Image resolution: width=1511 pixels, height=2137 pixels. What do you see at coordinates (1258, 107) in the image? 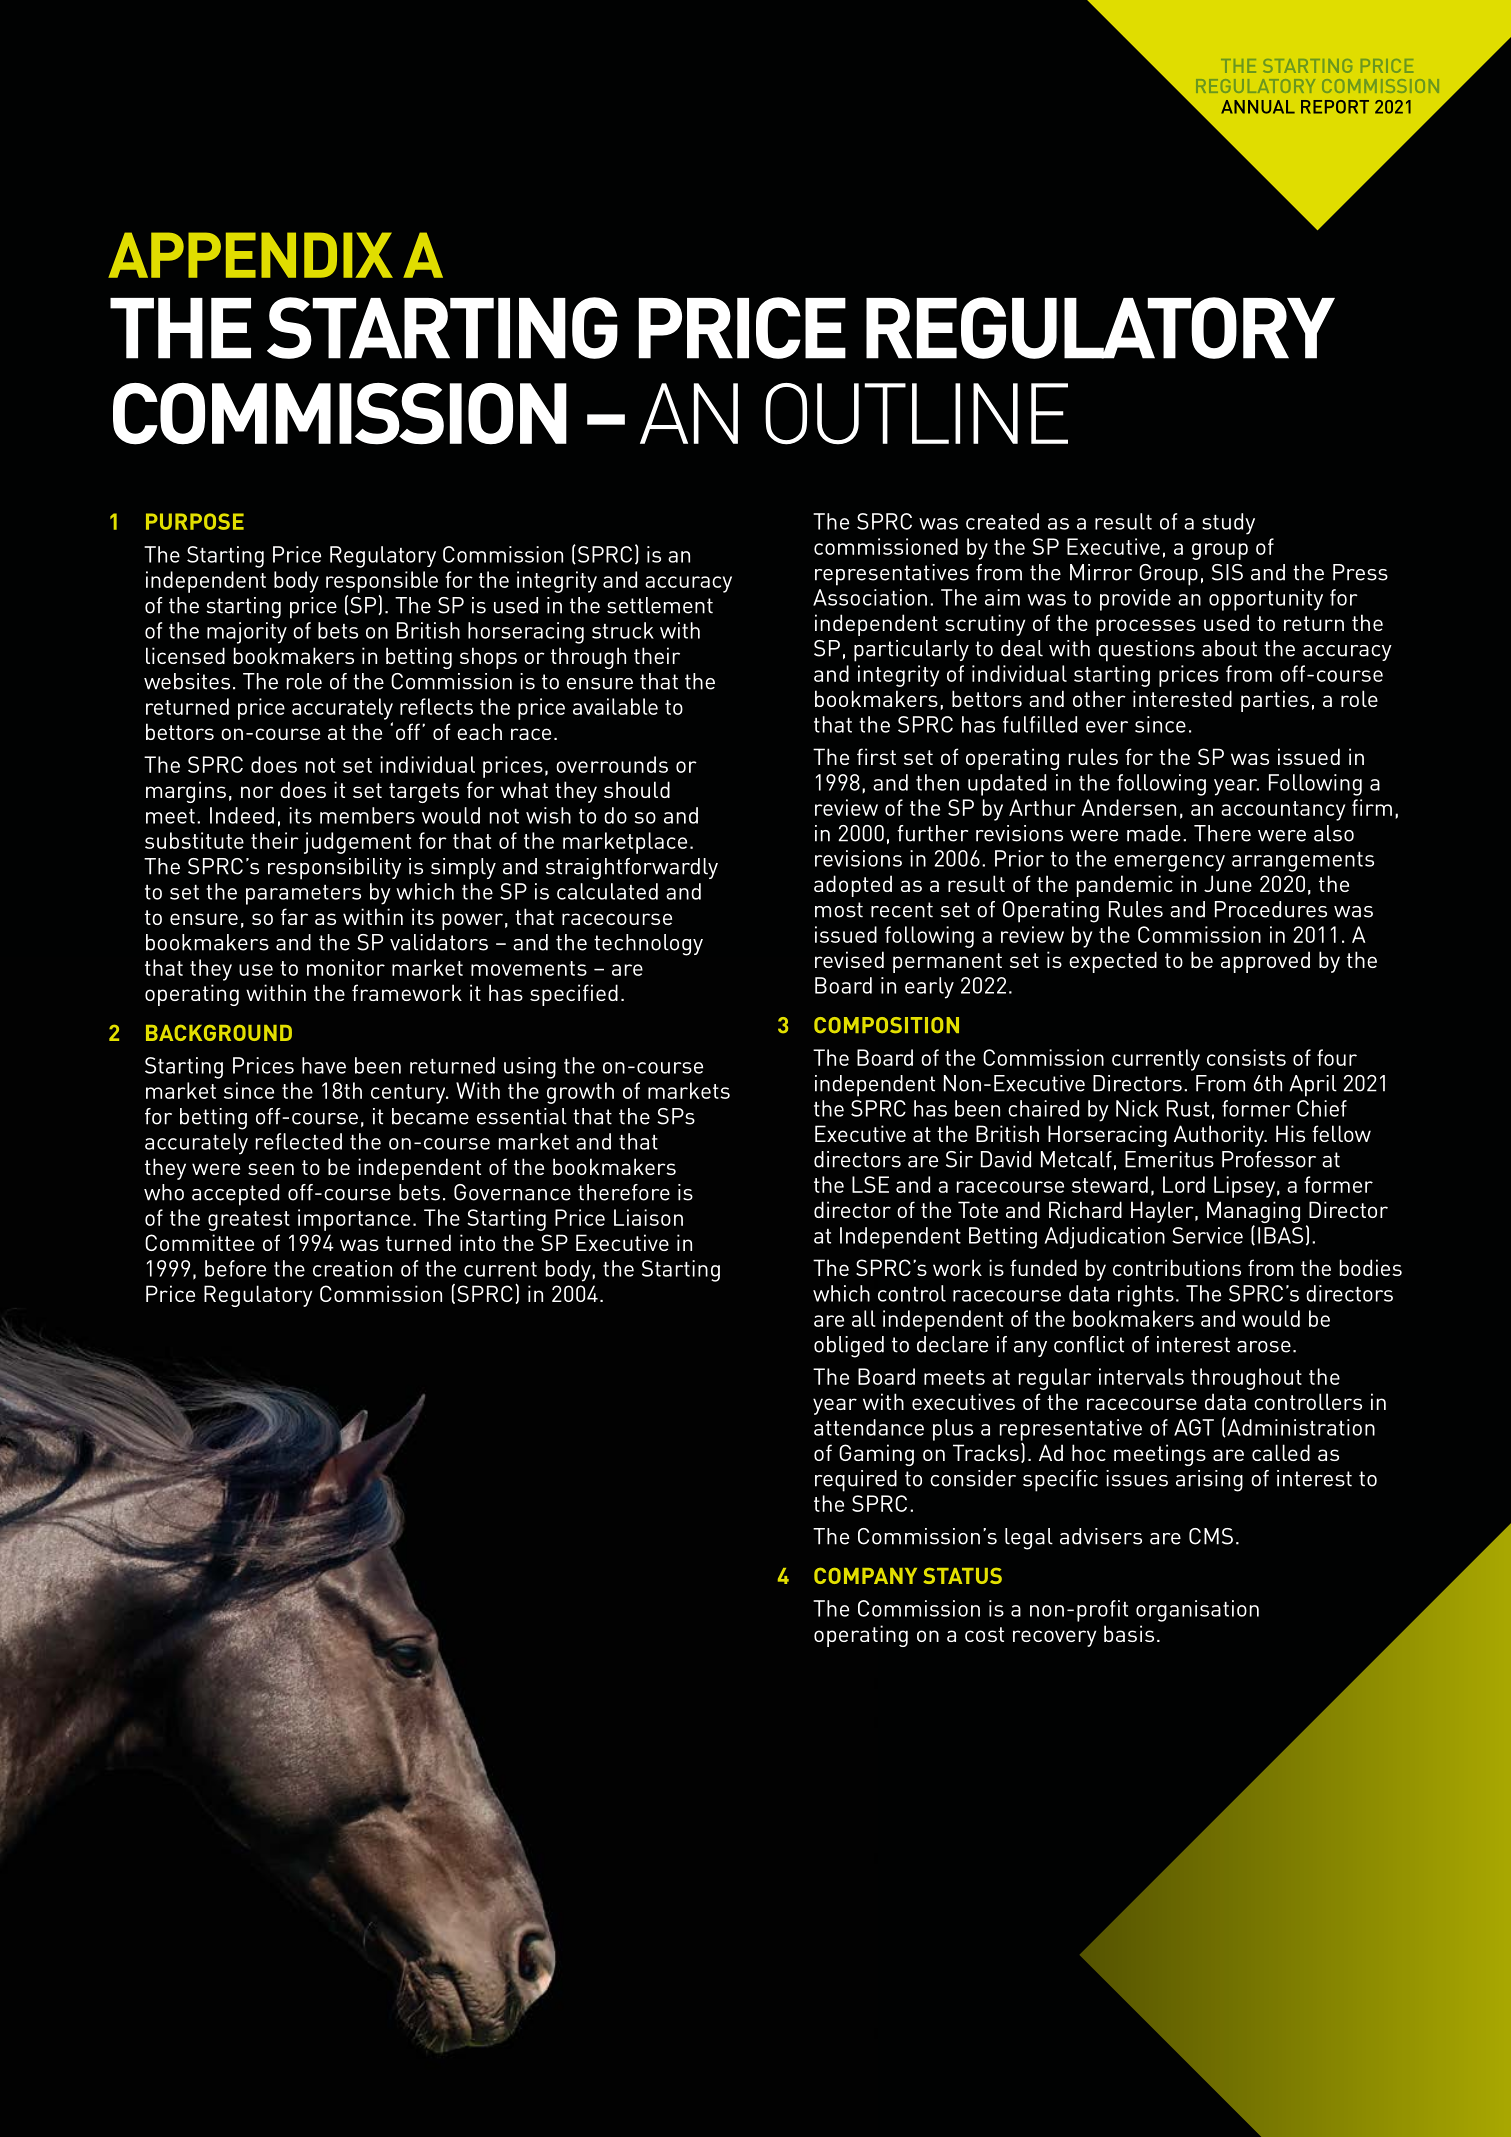
I see `ANNUAL` at bounding box center [1258, 107].
